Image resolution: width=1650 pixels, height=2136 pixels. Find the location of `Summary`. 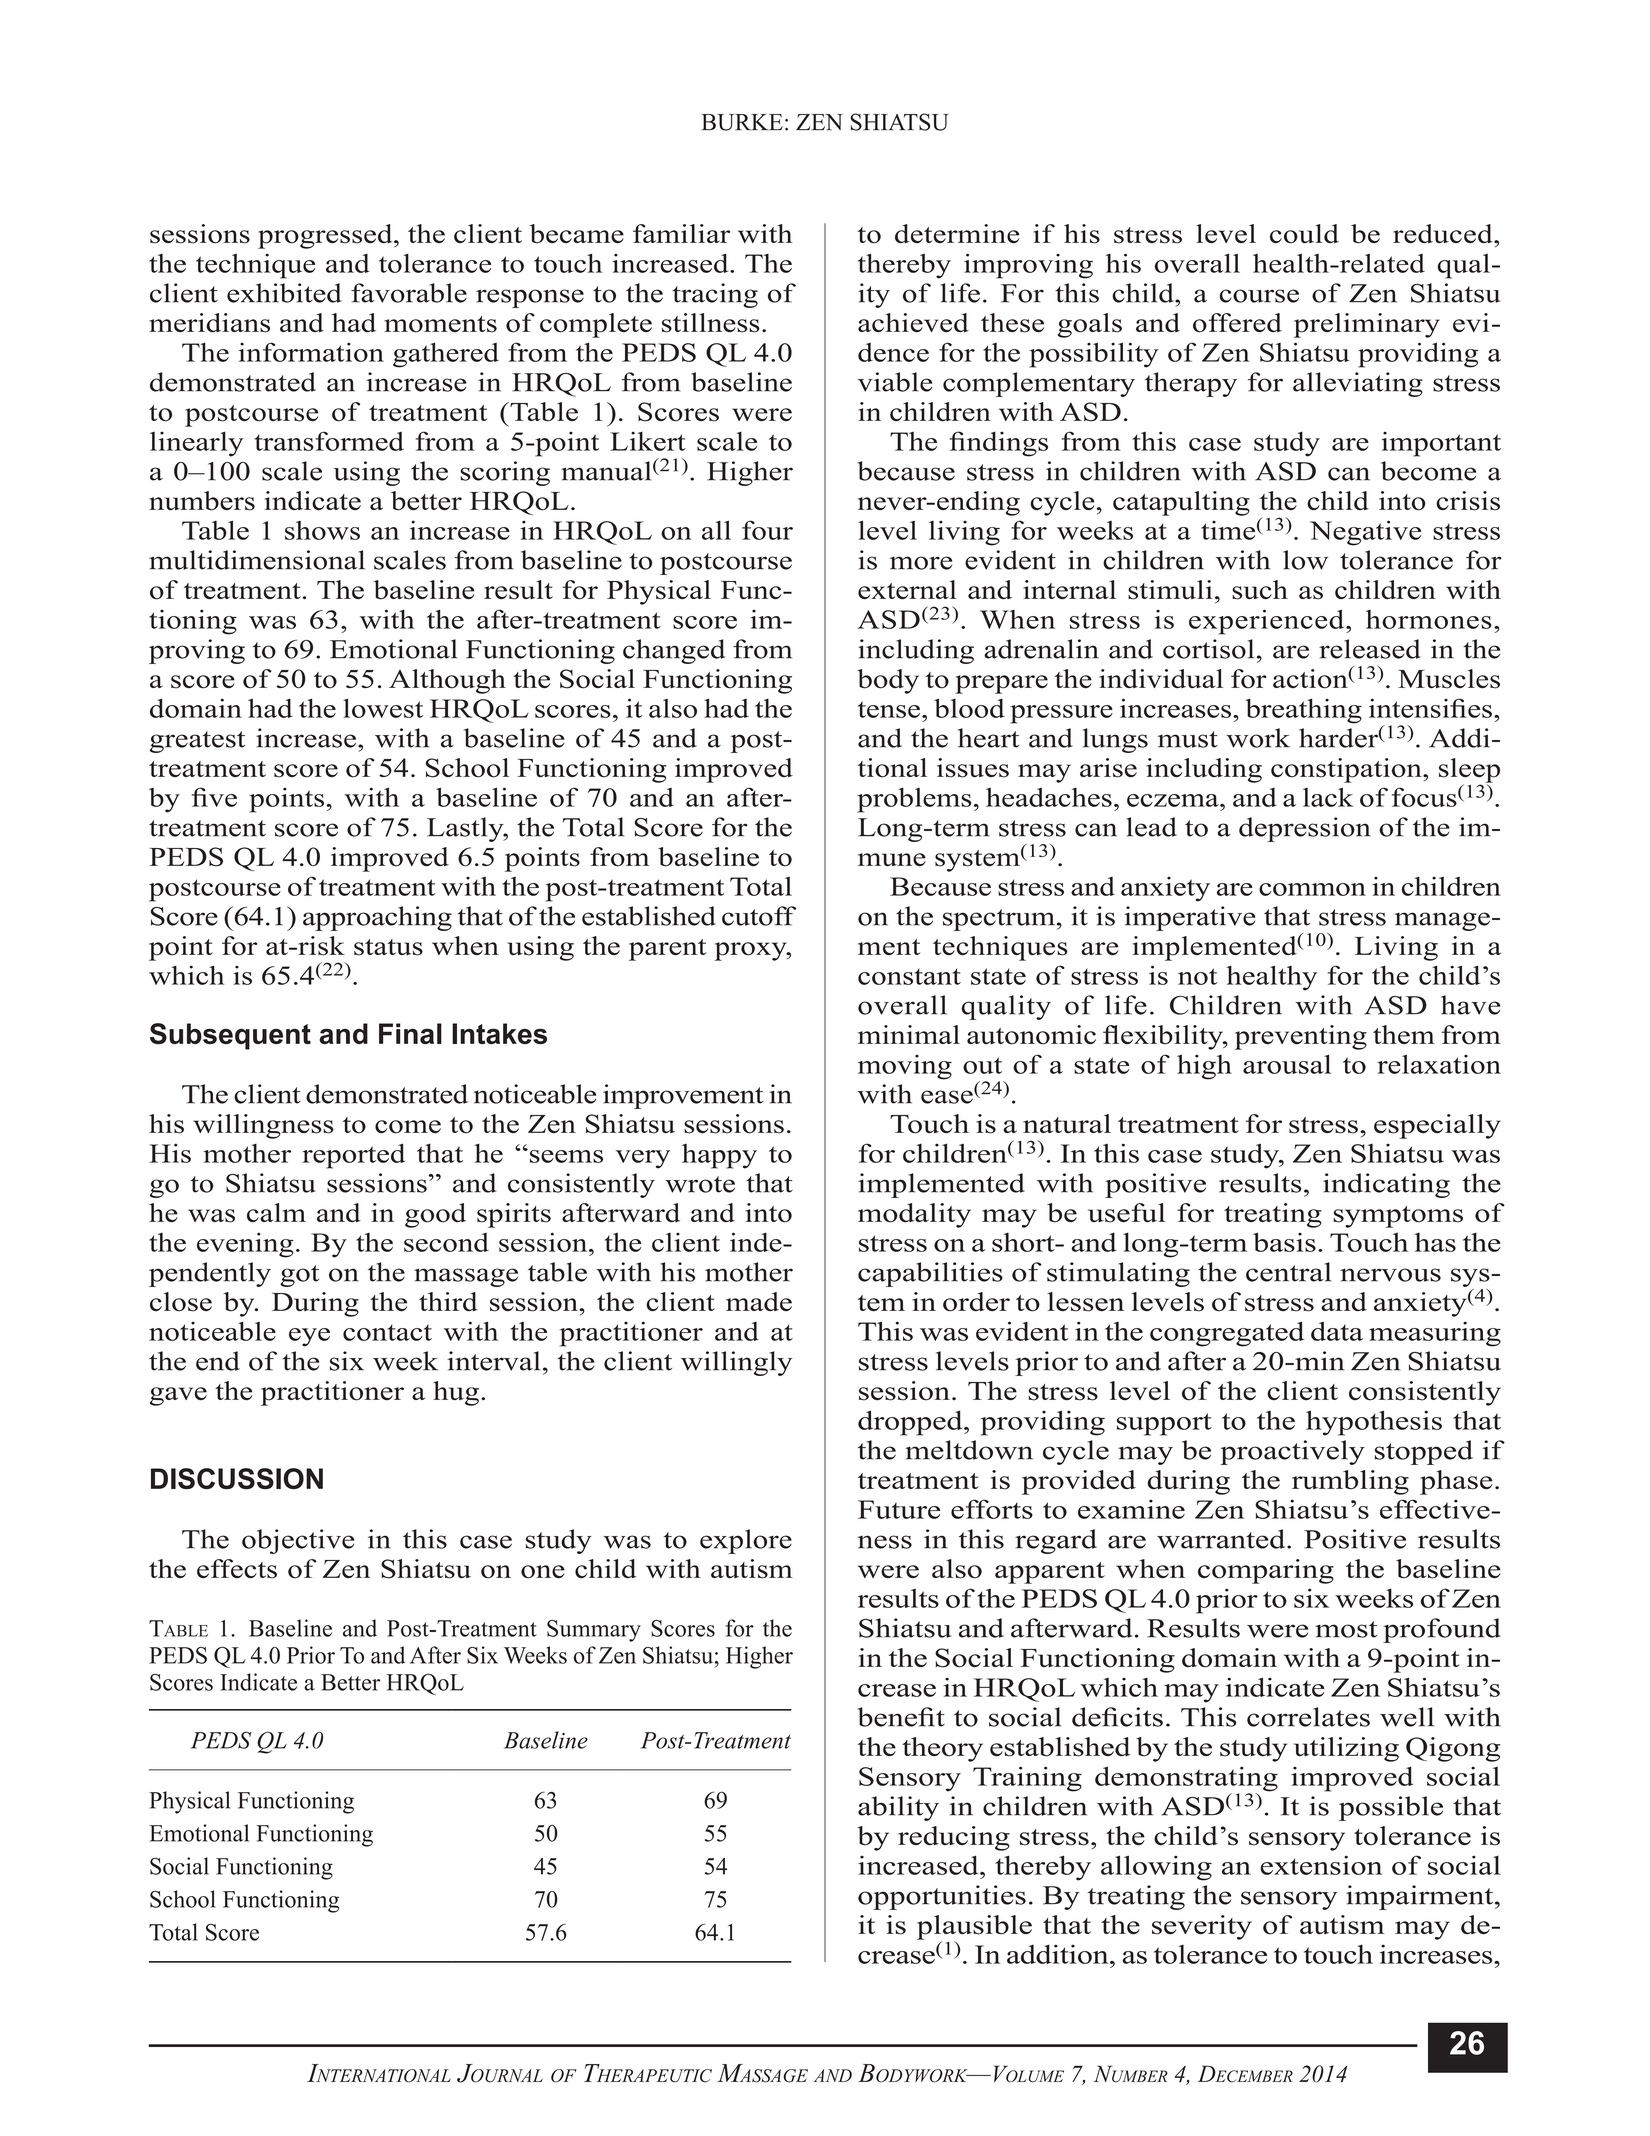

Summary is located at coordinates (594, 1631).
